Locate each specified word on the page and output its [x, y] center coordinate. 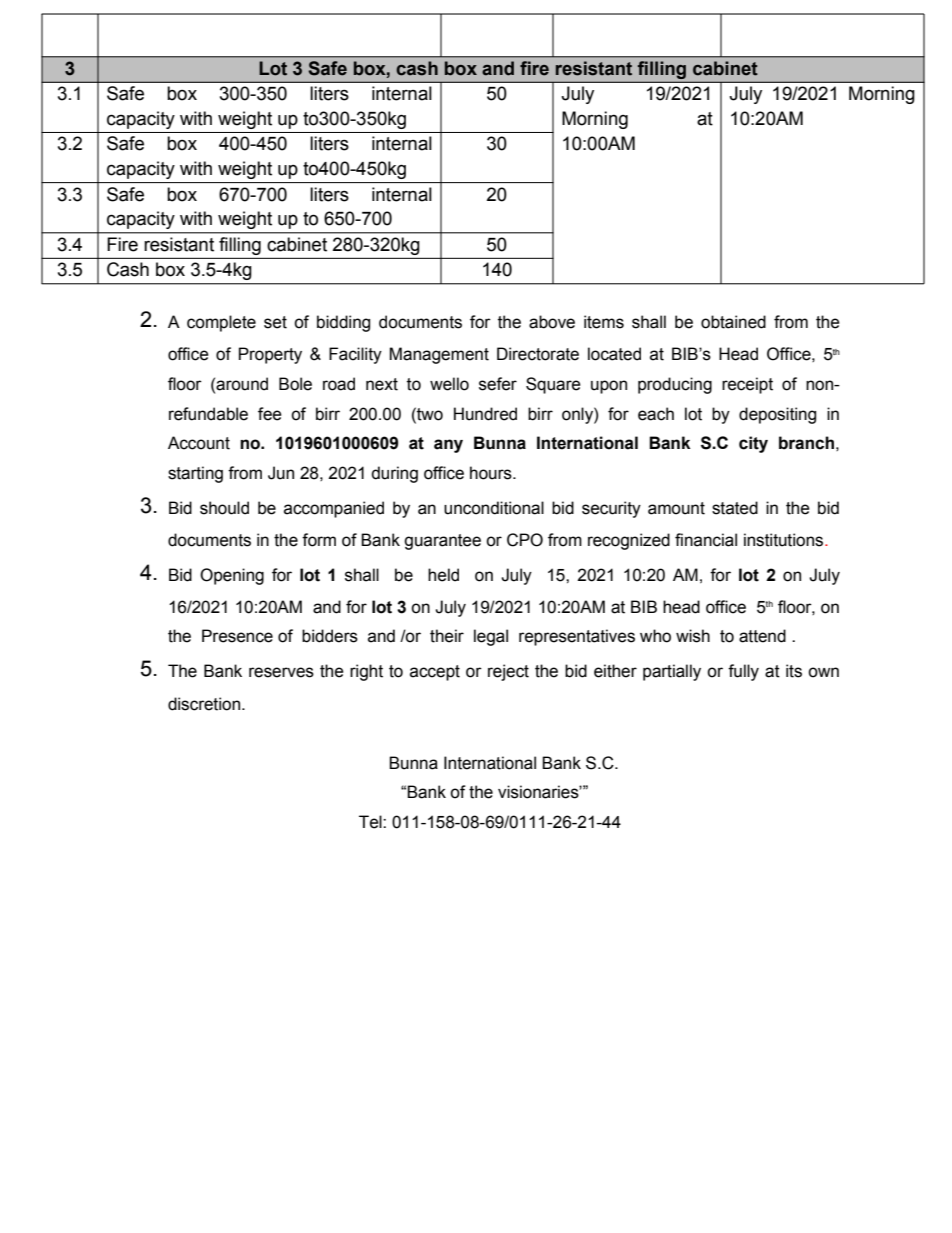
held [443, 575]
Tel [371, 822]
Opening [232, 576]
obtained [733, 322]
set [275, 322]
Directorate [538, 354]
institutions [785, 540]
